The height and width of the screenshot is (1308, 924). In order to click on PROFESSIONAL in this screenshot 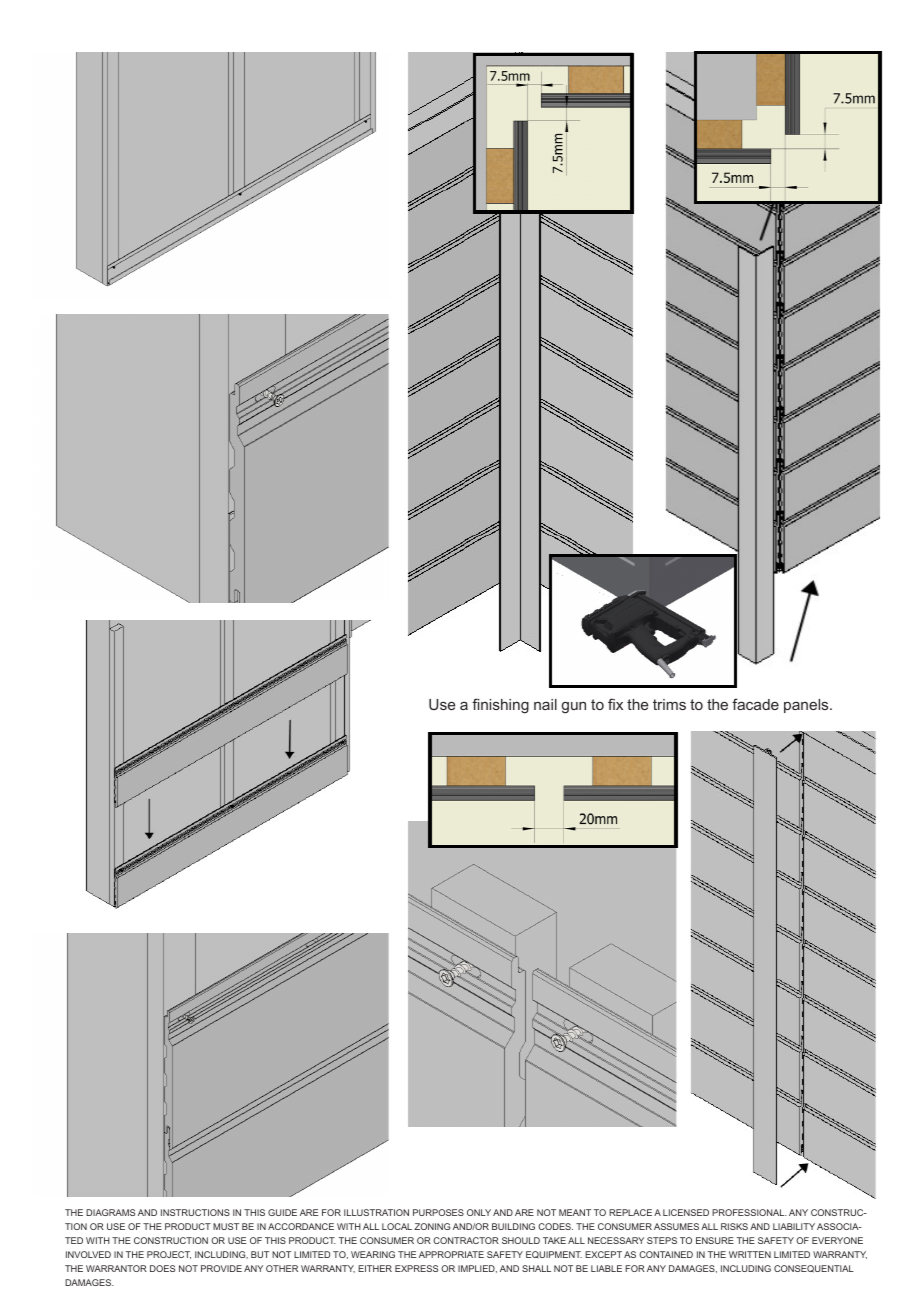, I will do `click(749, 1212)`.
